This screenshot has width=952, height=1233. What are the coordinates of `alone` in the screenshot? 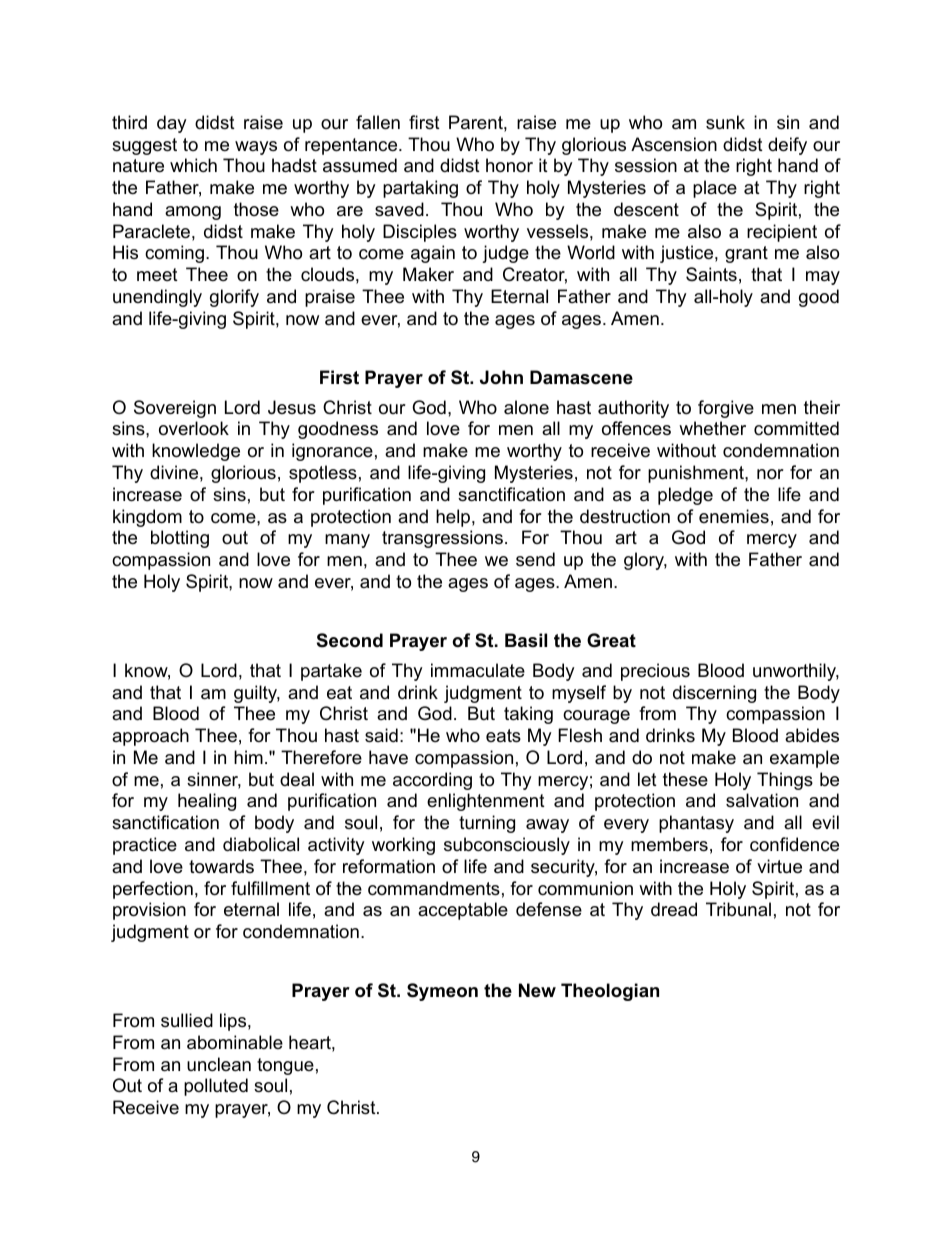 It's located at (526, 407).
